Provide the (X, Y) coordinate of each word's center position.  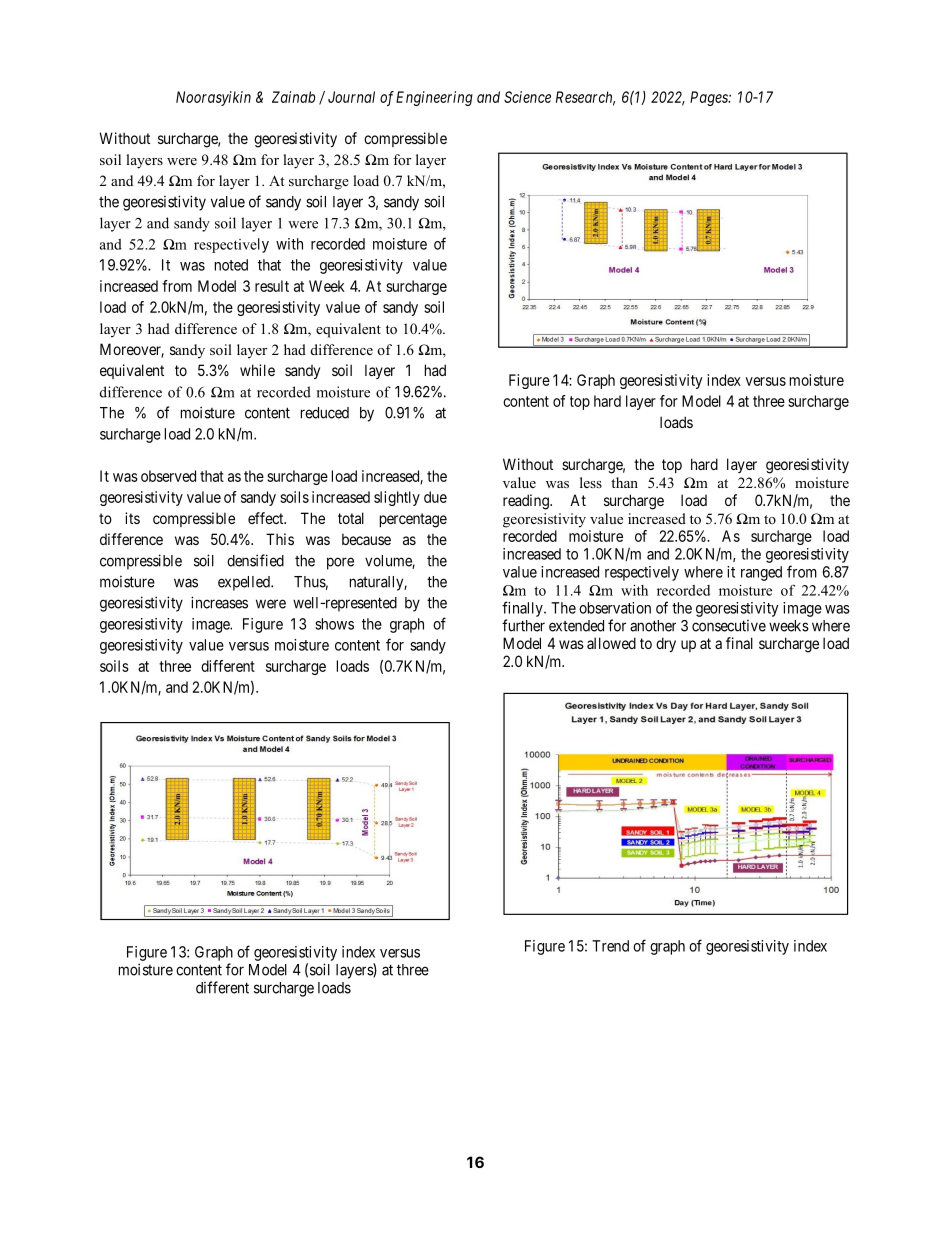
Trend (610, 946)
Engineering (434, 98)
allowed (611, 643)
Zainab (294, 97)
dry (666, 644)
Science (527, 97)
